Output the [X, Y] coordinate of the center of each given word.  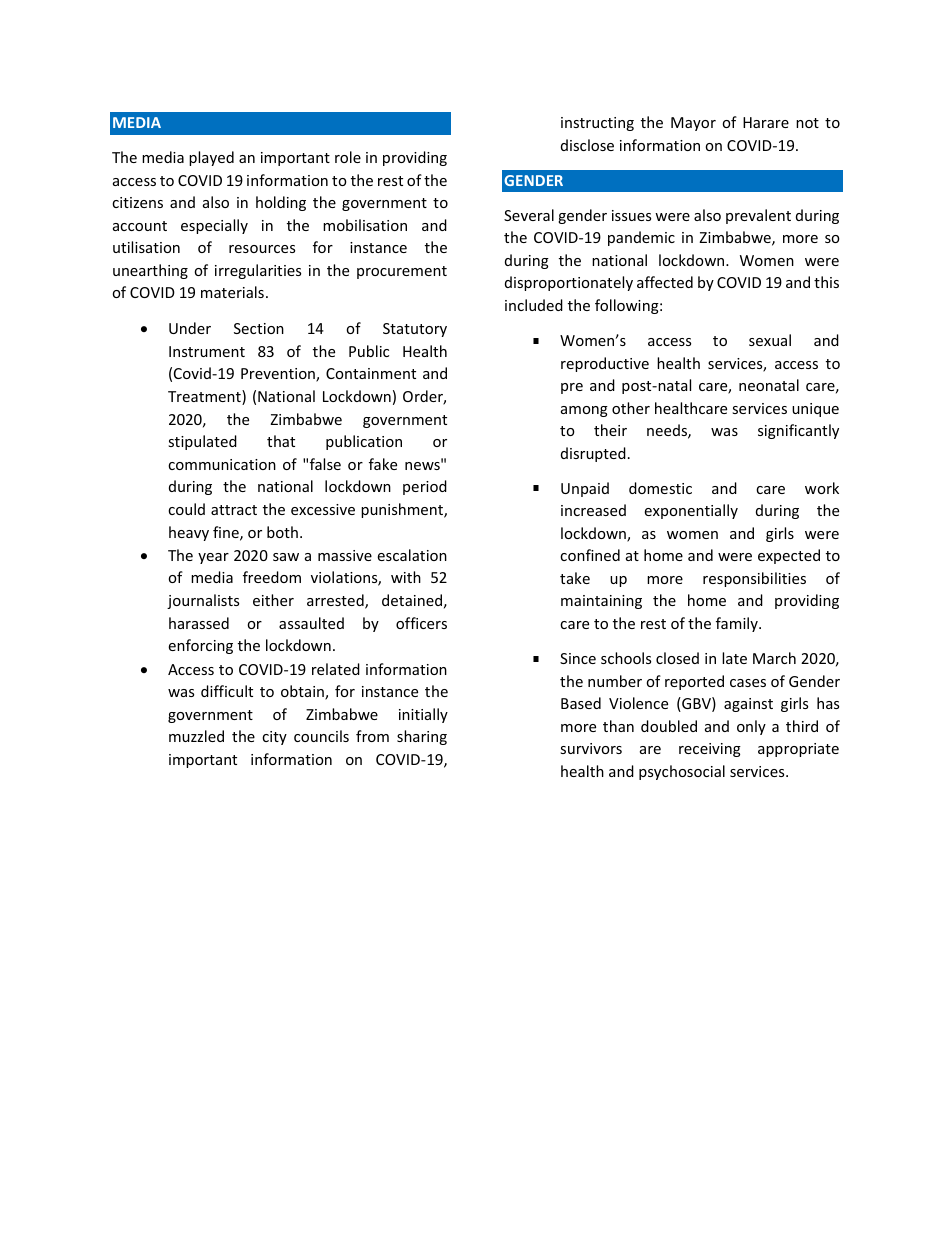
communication [222, 464]
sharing [422, 737]
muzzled [196, 736]
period [425, 487]
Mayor [693, 124]
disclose [587, 145]
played [211, 158]
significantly [798, 431]
